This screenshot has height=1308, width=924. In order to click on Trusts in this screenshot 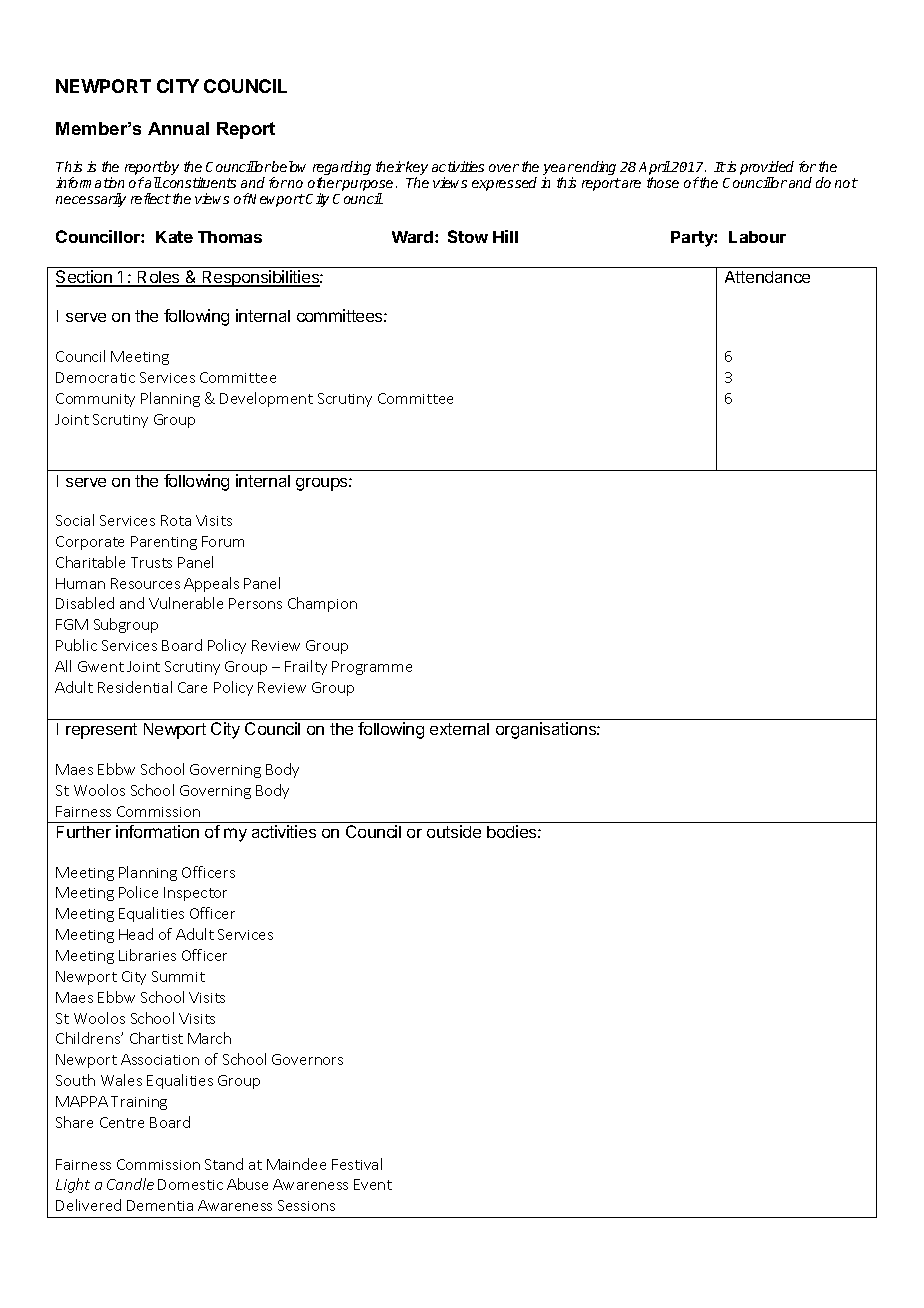, I will do `click(151, 562)`.
